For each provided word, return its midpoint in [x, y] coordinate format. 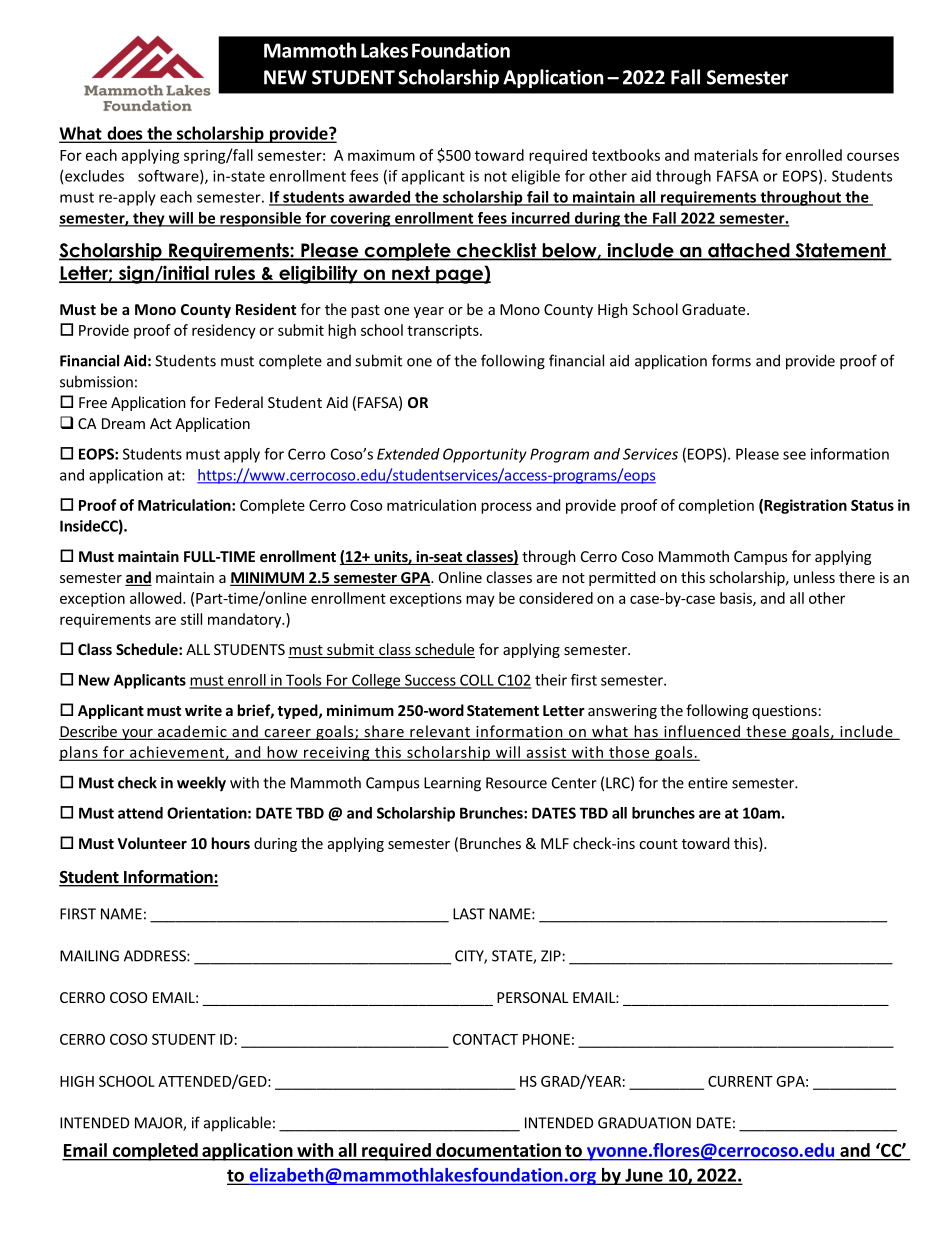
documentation [498, 1150]
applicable [237, 1124]
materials [726, 155]
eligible [535, 177]
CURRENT [740, 1081]
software [169, 177]
